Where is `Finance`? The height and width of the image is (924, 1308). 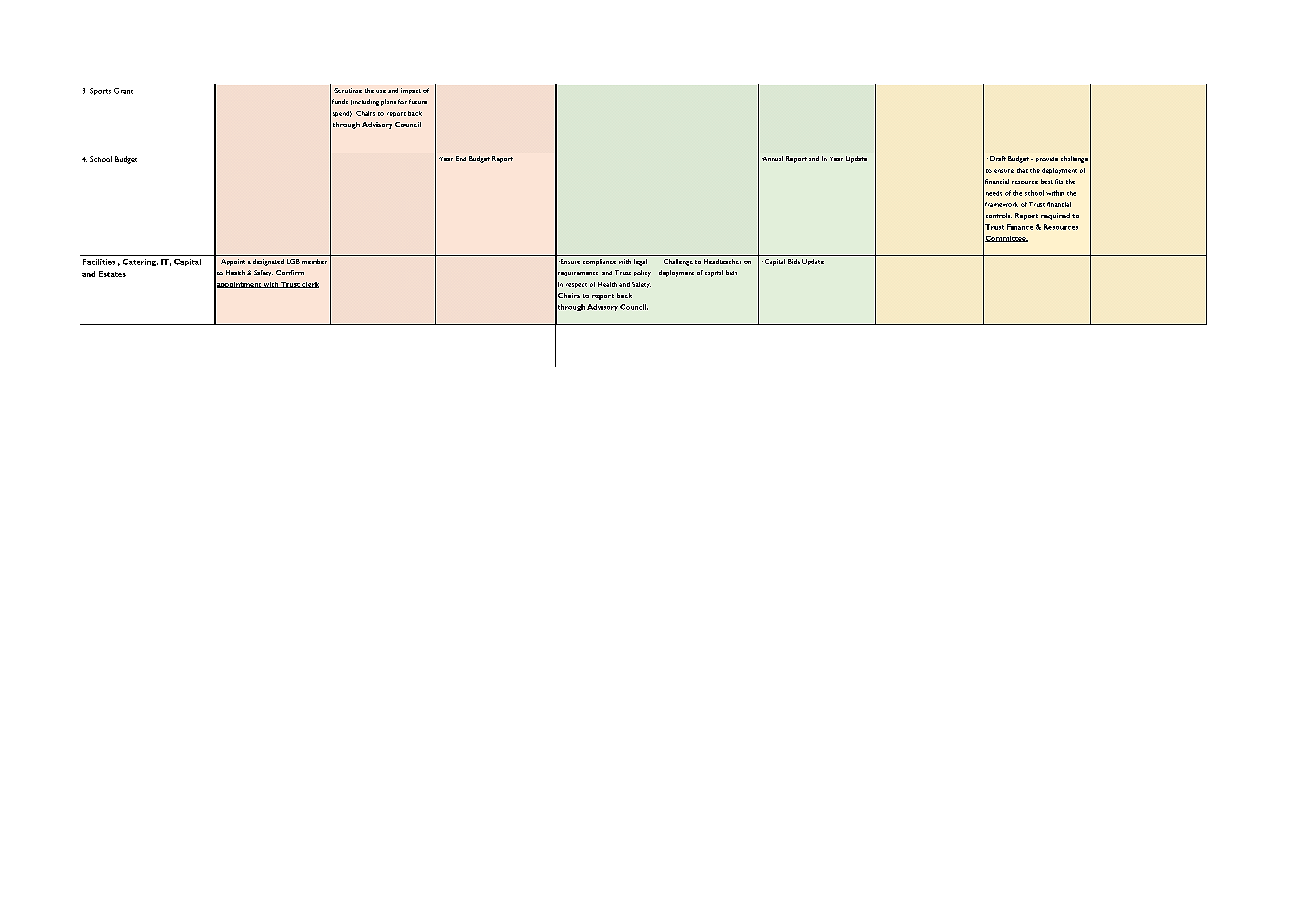
Finance is located at coordinates (1020, 227).
